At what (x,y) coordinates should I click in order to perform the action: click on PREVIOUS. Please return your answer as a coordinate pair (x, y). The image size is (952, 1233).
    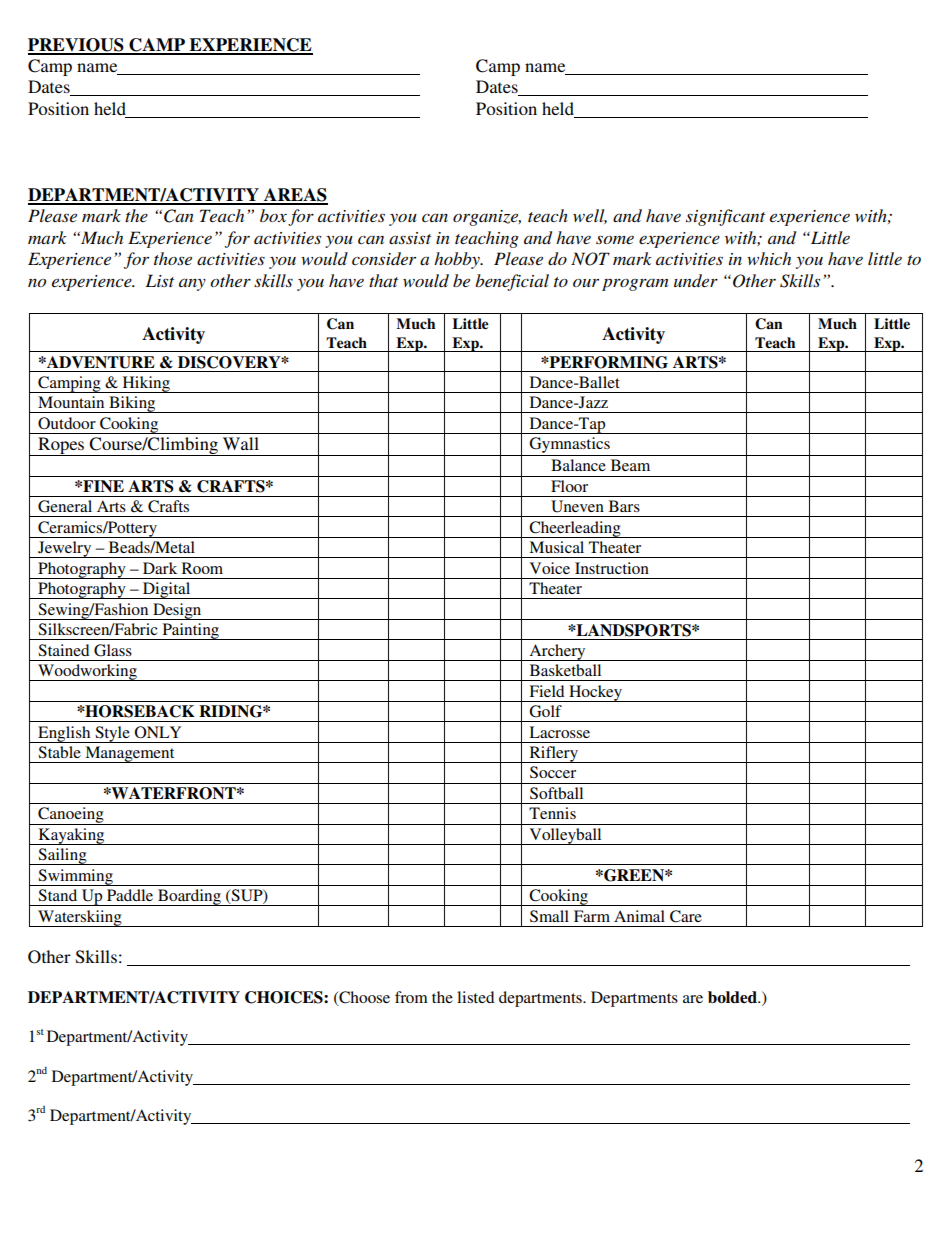
    Looking at the image, I should click on (77, 46).
